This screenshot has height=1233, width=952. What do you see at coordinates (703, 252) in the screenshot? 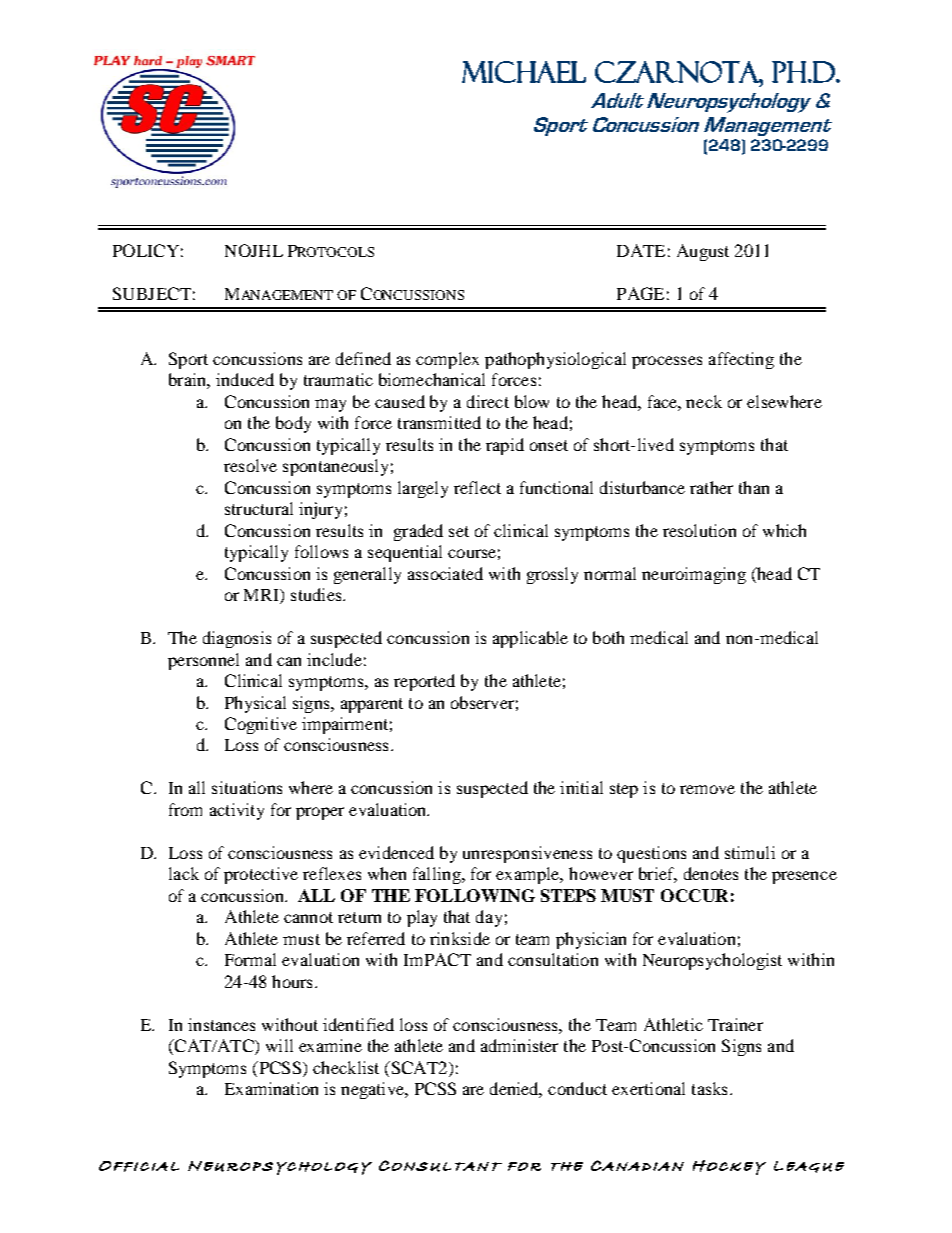
I see `August` at bounding box center [703, 252].
